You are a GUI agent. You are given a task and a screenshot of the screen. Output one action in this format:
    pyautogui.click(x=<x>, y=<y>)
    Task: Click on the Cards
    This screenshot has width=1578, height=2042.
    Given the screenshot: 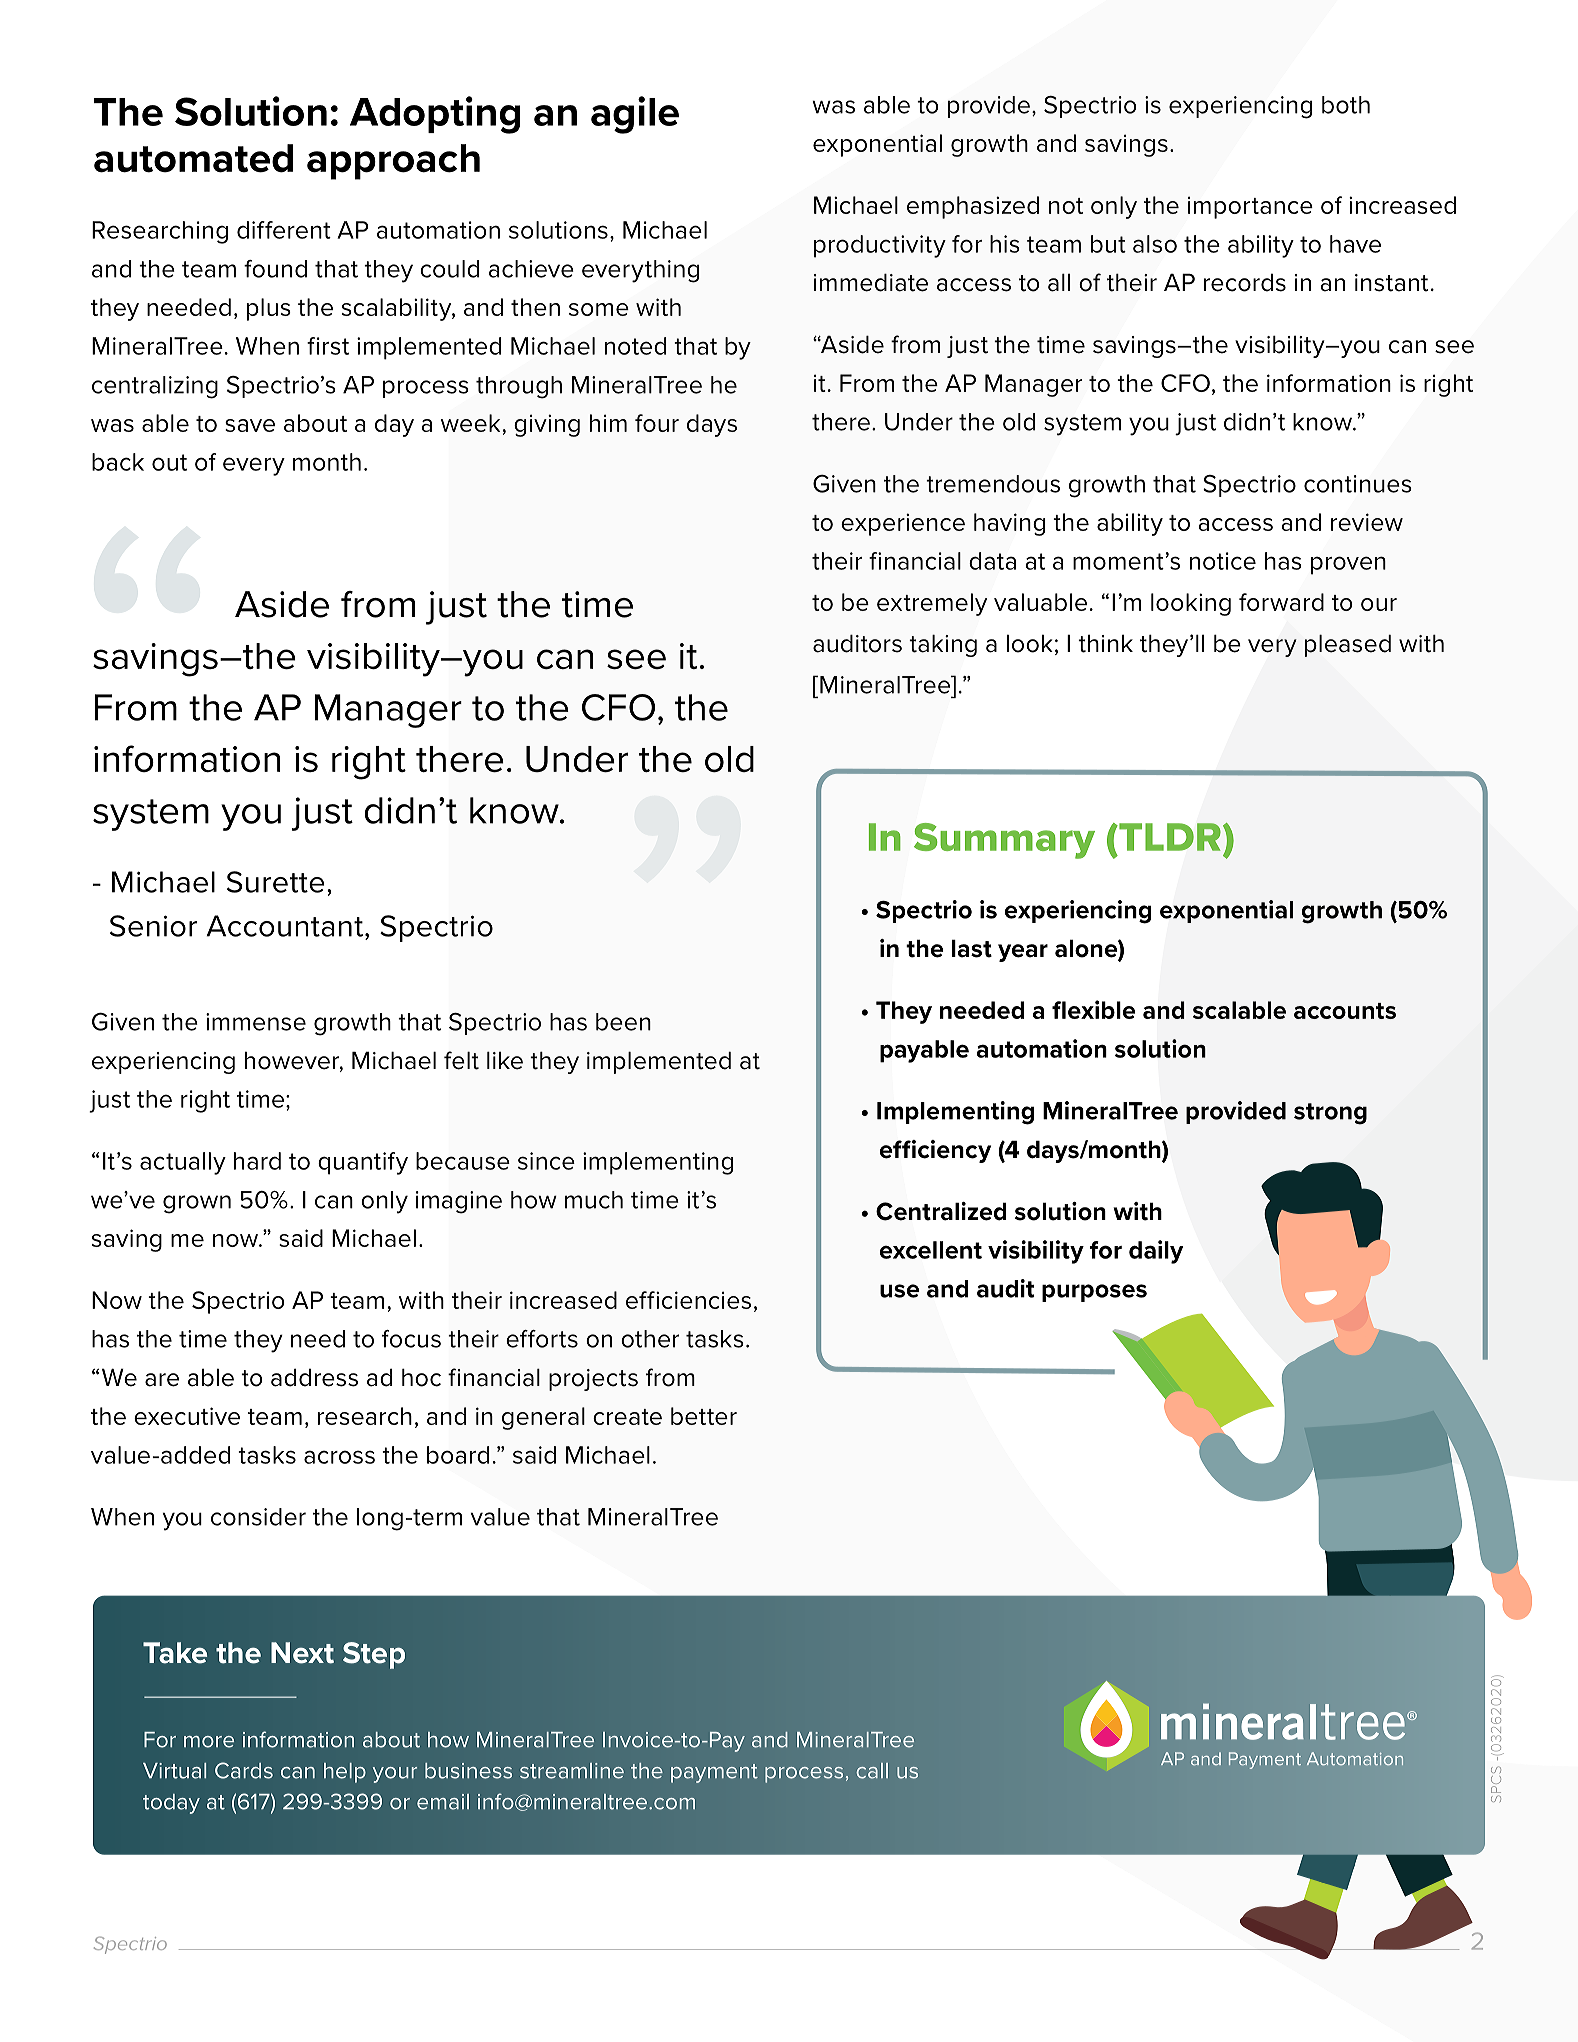 What is the action you would take?
    pyautogui.click(x=244, y=1770)
